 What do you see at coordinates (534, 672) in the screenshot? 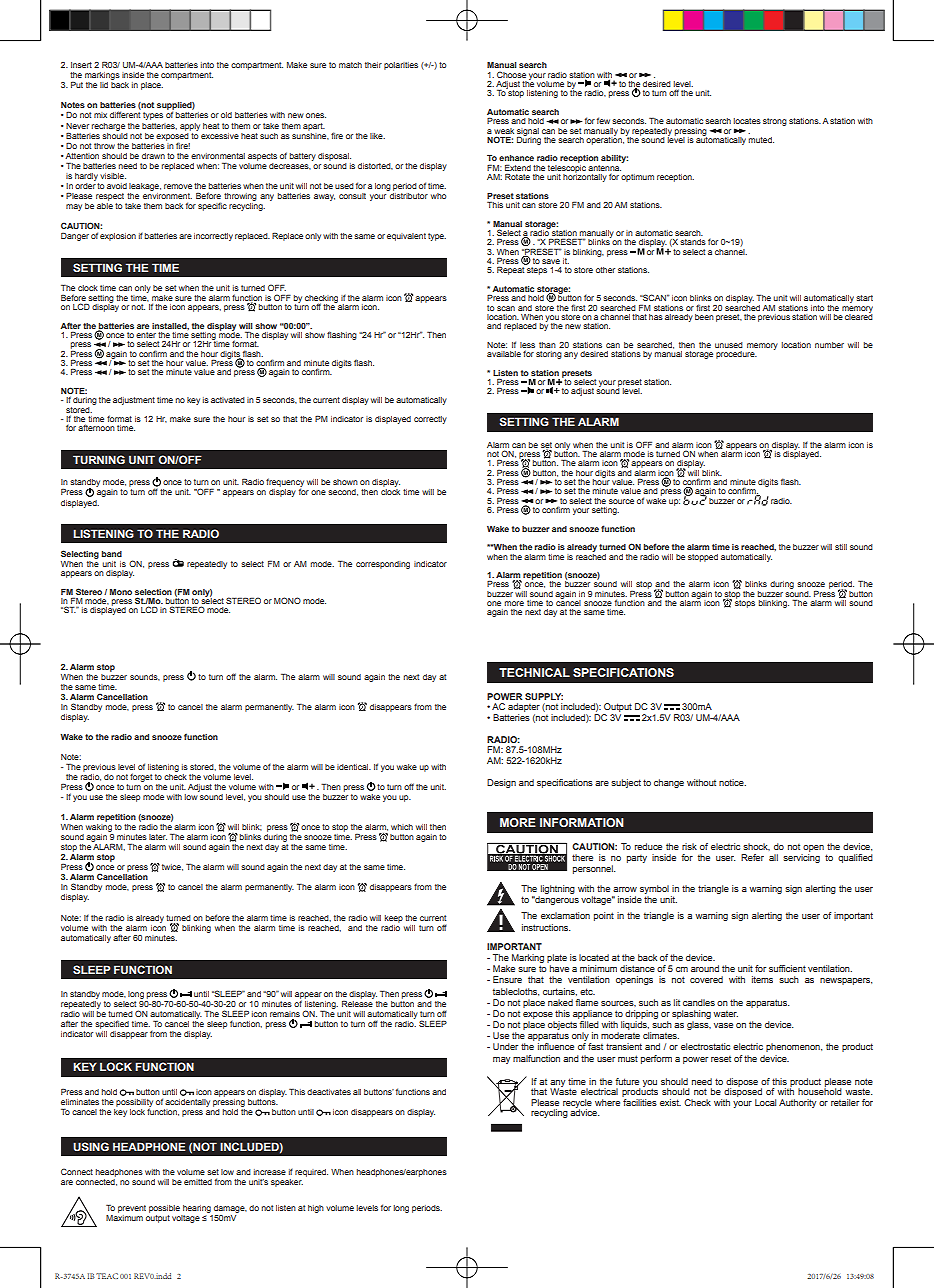
I see `TECHNICAL` at bounding box center [534, 672].
